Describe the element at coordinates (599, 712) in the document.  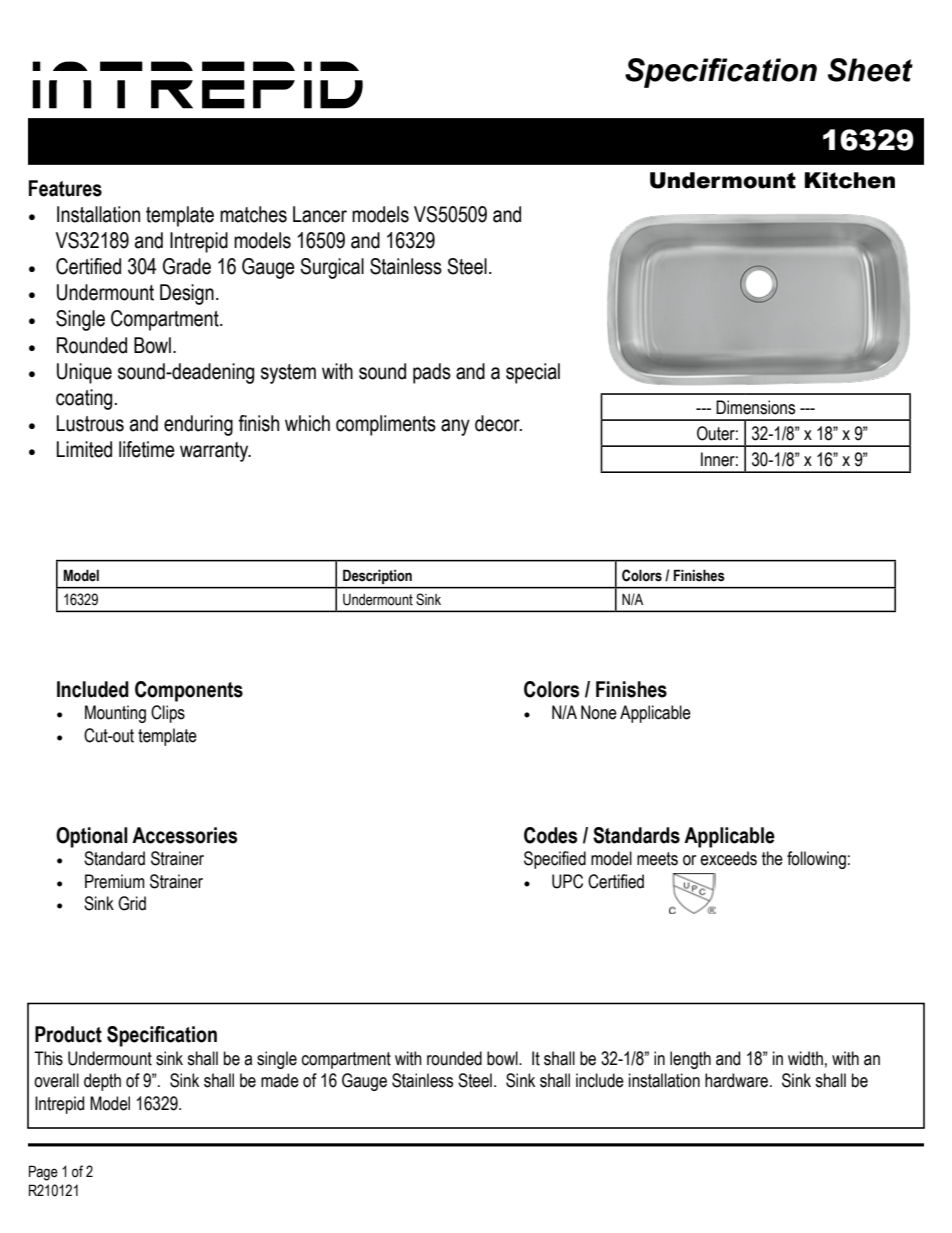
I see `None` at that location.
